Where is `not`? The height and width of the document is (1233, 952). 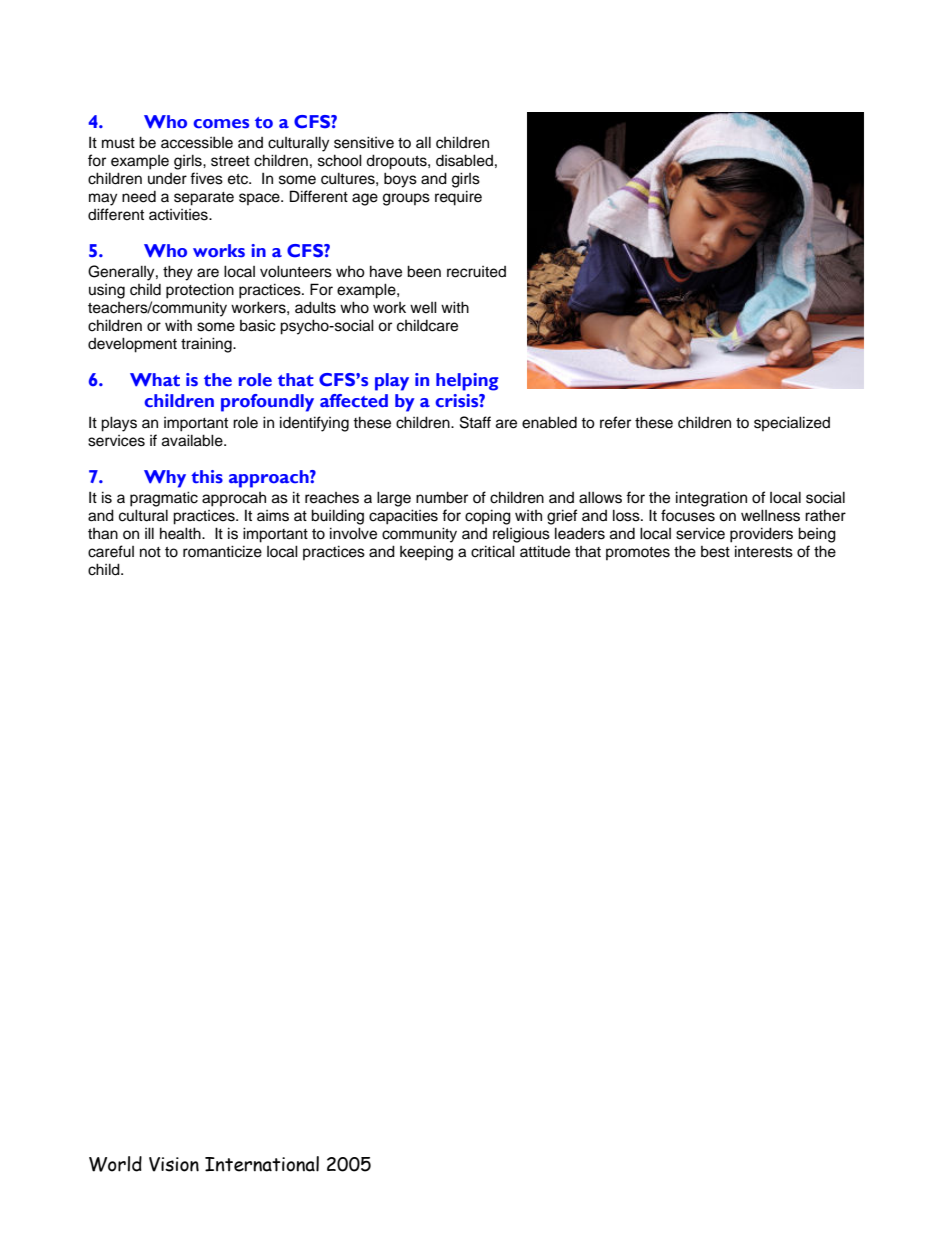
not is located at coordinates (150, 552).
